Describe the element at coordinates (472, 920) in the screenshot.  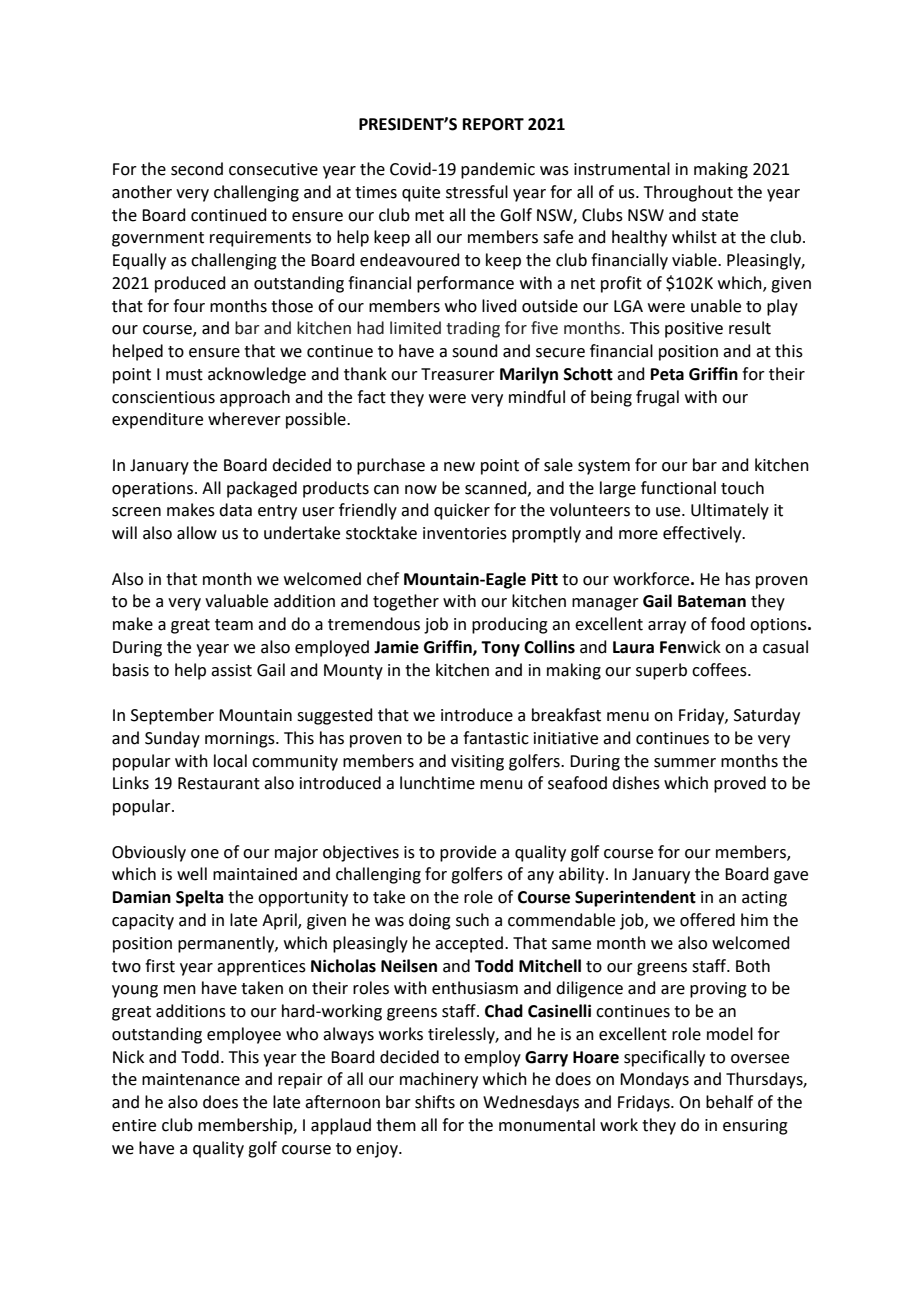
I see `such` at that location.
